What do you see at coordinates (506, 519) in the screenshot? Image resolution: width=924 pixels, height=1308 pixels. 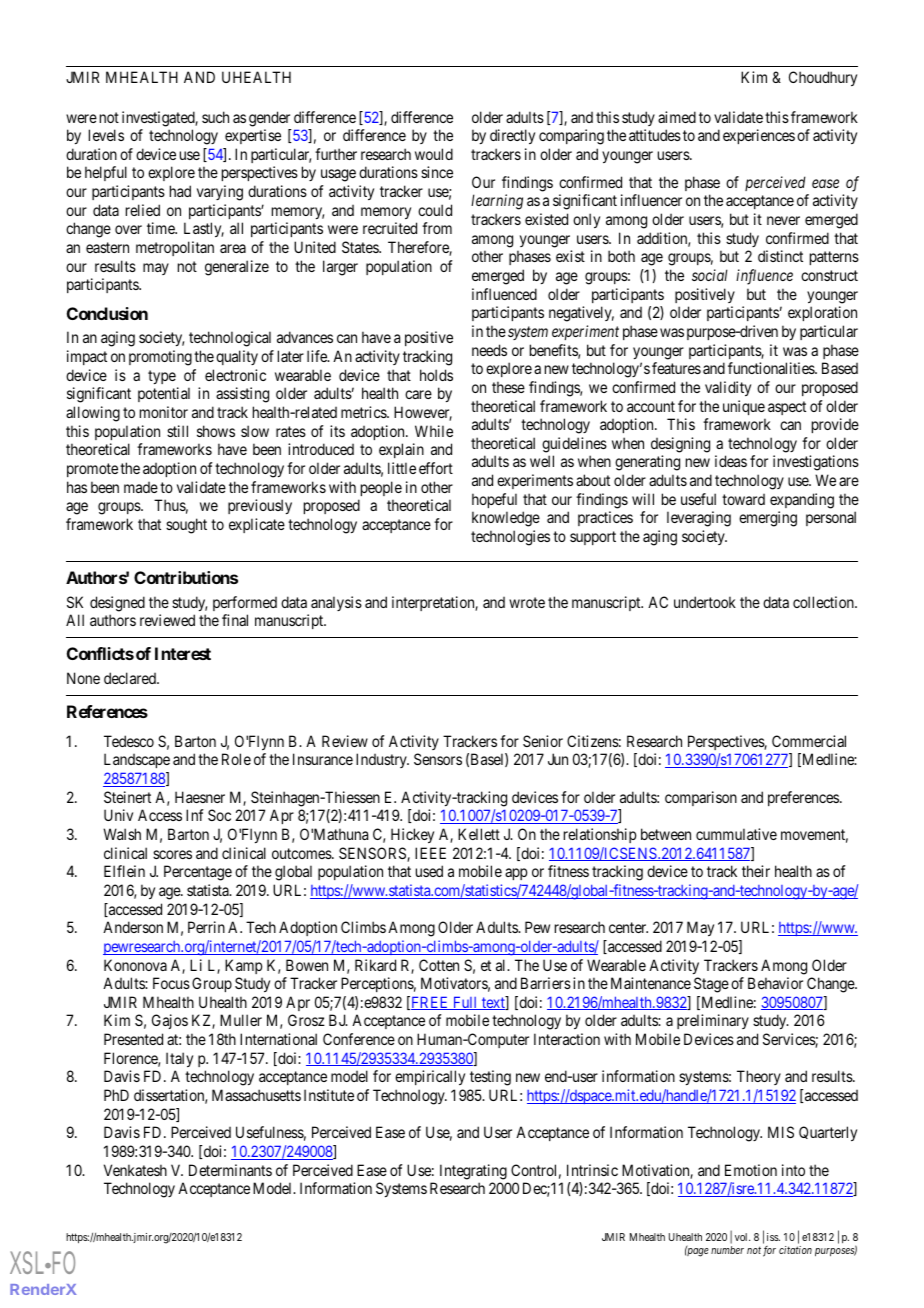 I see `knowledge` at bounding box center [506, 519].
